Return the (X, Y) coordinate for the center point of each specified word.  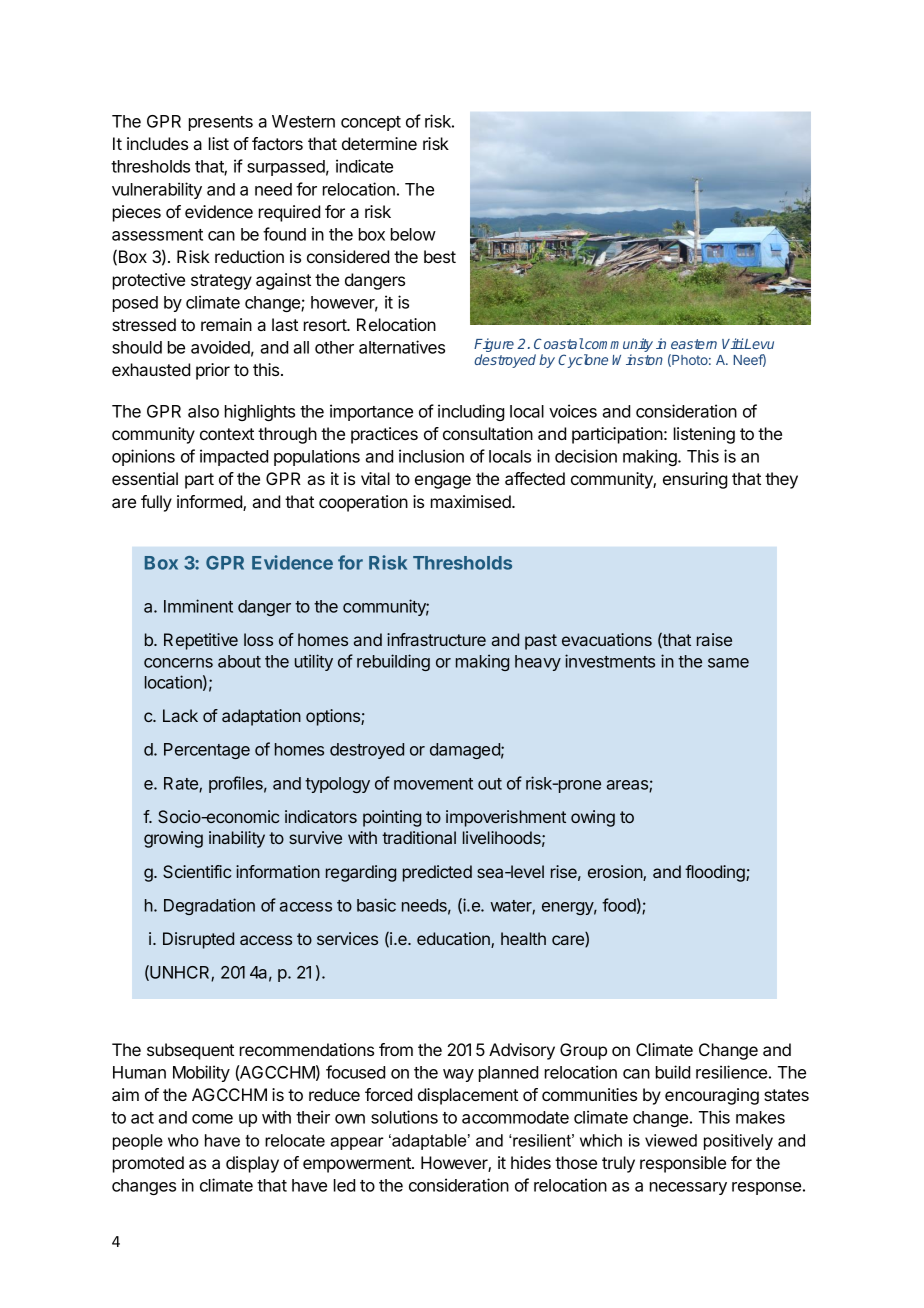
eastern (694, 344)
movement (433, 784)
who (183, 1140)
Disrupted (198, 940)
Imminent (198, 606)
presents (221, 123)
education (454, 940)
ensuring (695, 480)
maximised (472, 501)
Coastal (559, 343)
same (728, 663)
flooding (716, 873)
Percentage (207, 751)
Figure (494, 346)
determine (379, 143)
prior (213, 371)
